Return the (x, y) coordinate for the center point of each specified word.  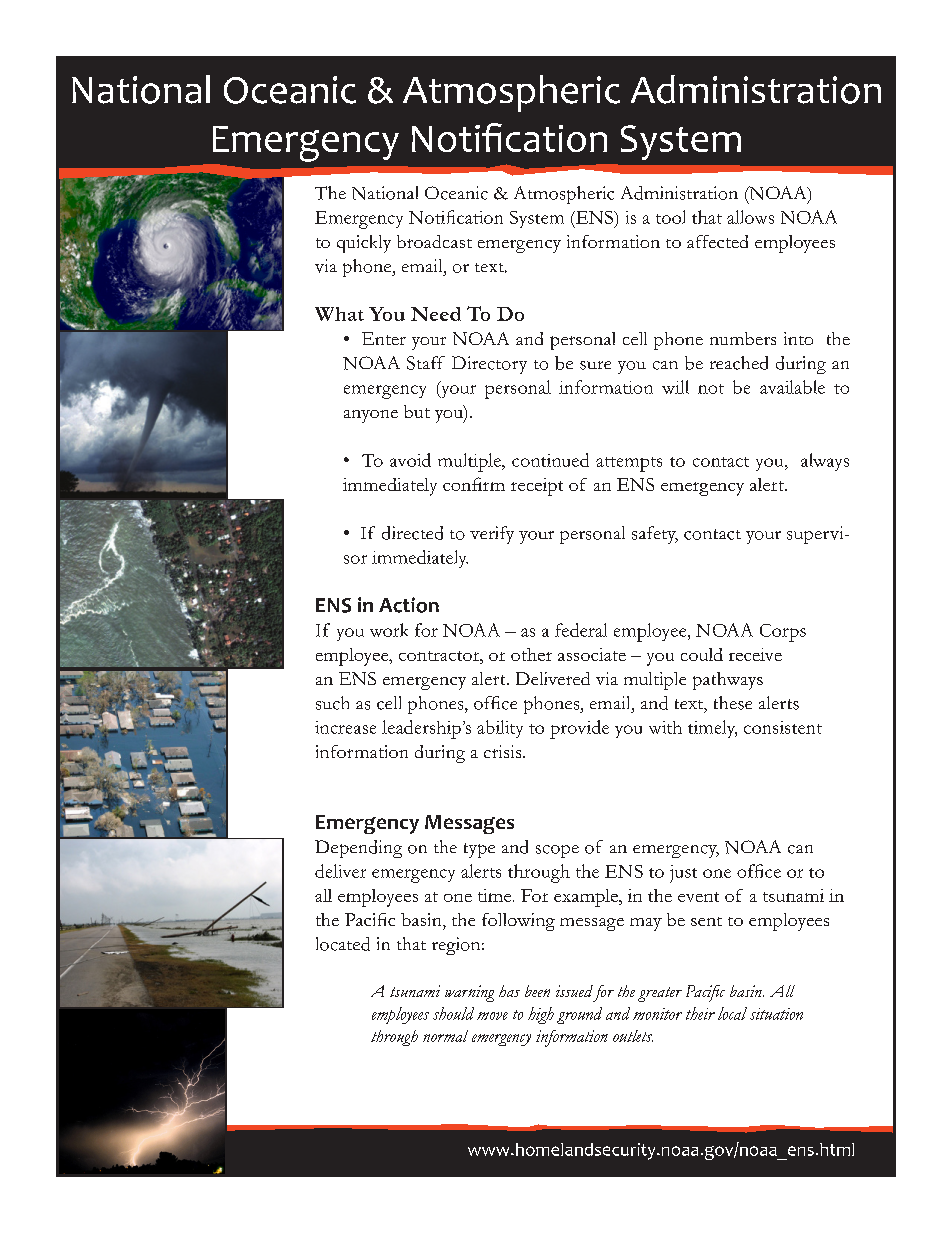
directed (412, 533)
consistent (783, 727)
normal (445, 1036)
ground (579, 1015)
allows (750, 217)
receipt (537, 487)
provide (579, 729)
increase (345, 727)
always (825, 462)
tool (670, 217)
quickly (364, 244)
